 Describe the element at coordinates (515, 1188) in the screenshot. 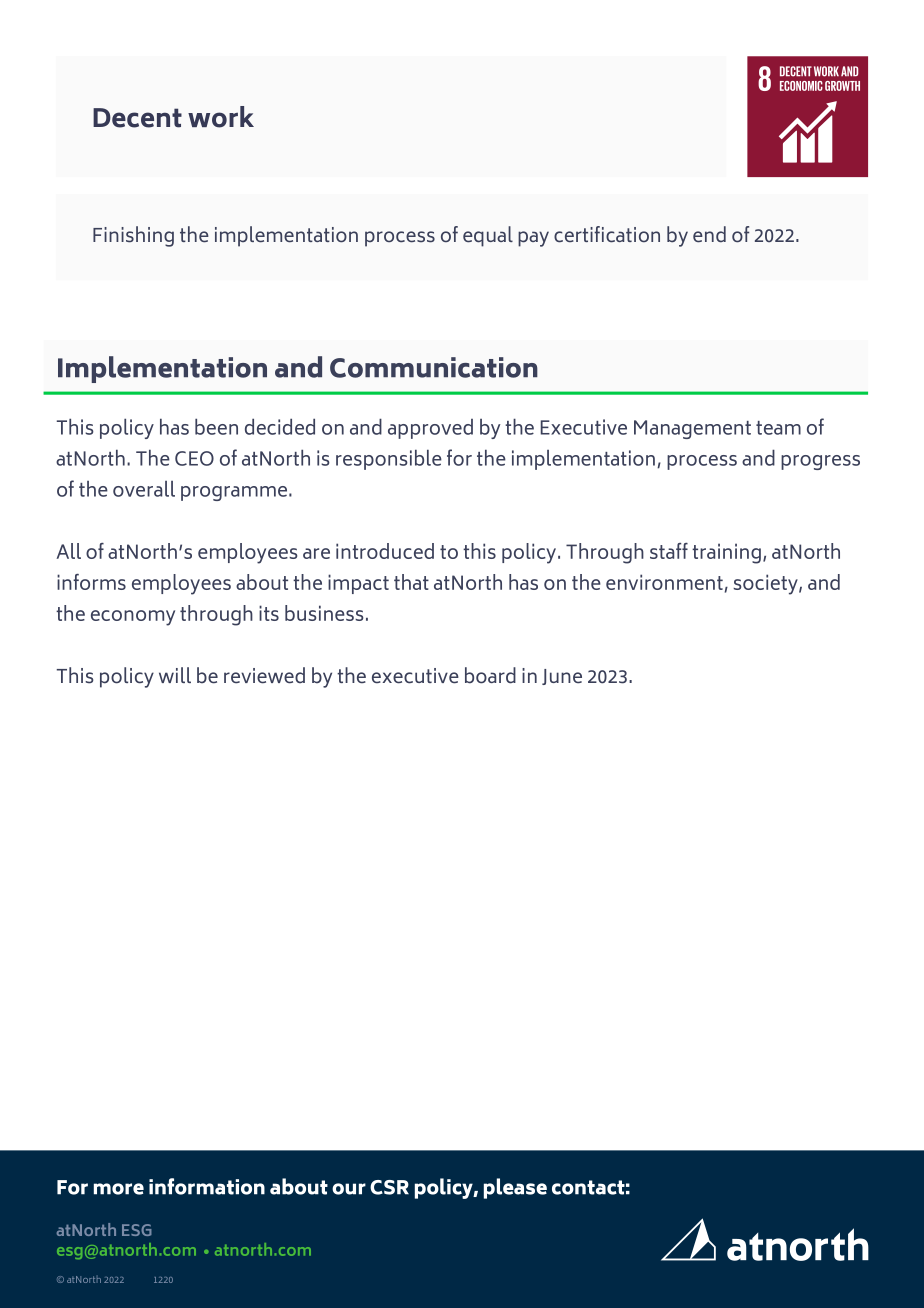

I see `please` at that location.
